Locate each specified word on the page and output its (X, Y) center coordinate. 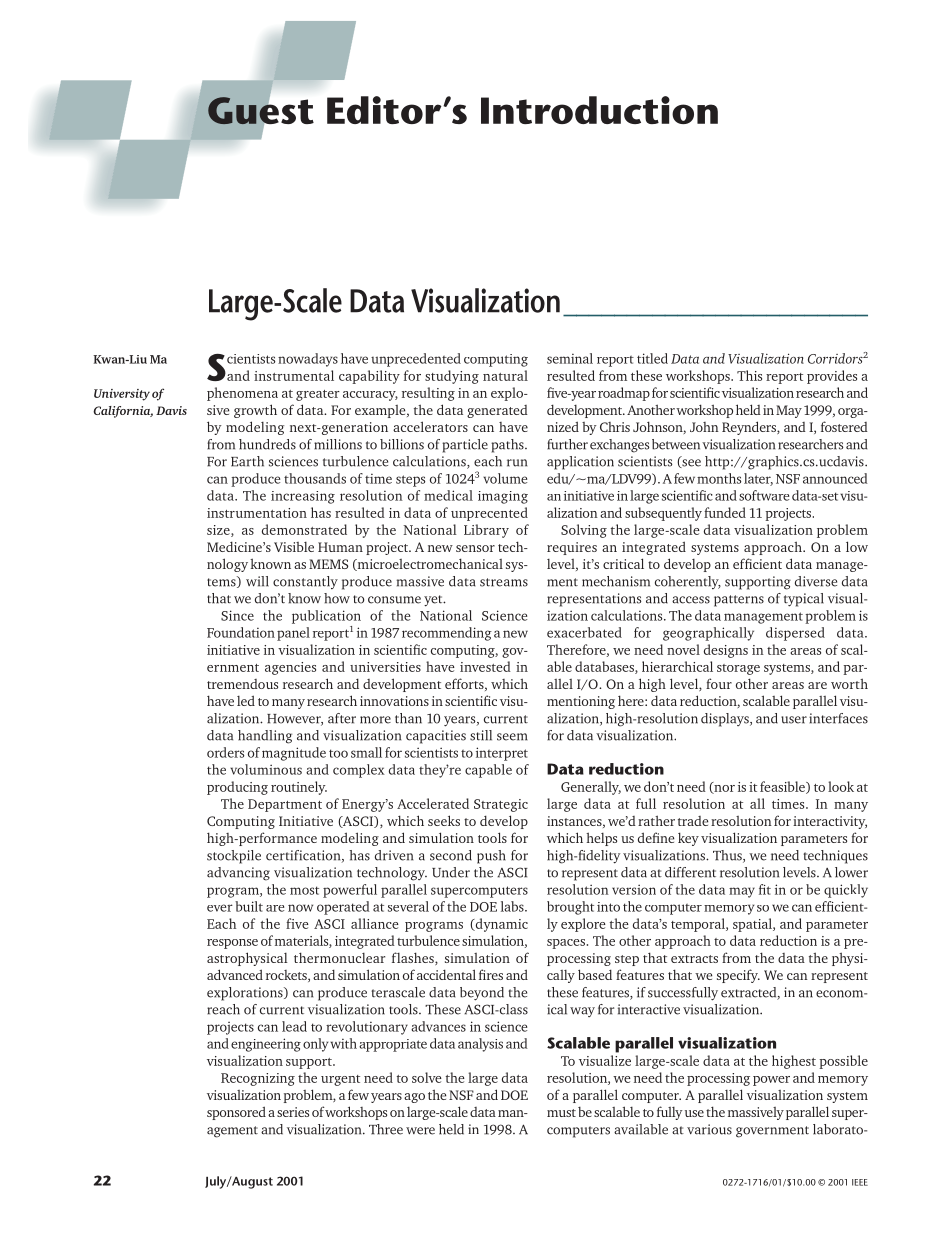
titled (652, 358)
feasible (783, 787)
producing (237, 788)
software (764, 495)
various (709, 1129)
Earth (247, 461)
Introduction (599, 110)
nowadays (308, 360)
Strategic (501, 805)
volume (505, 478)
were (420, 1131)
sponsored (236, 1113)
